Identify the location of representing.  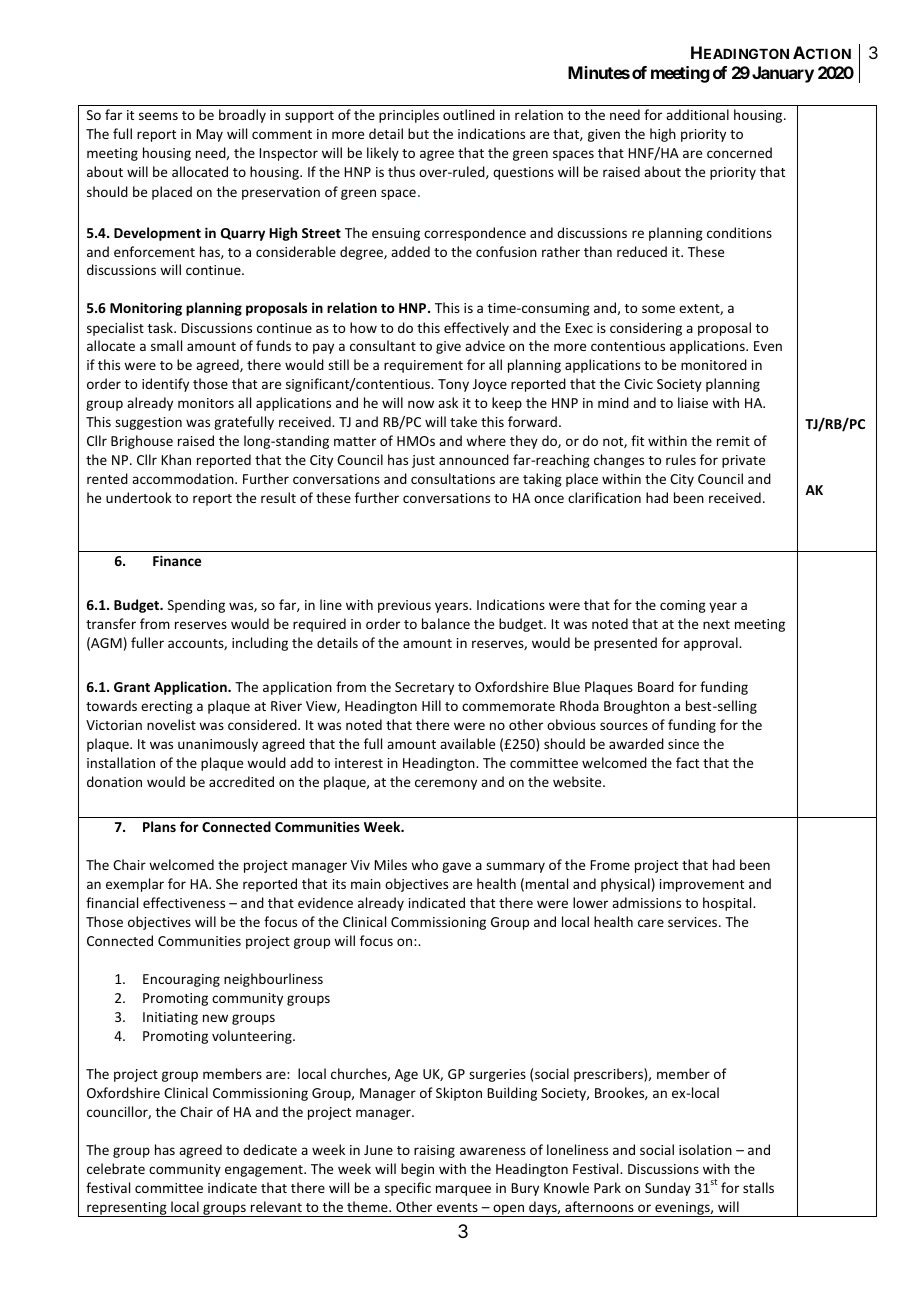
(127, 1209).
